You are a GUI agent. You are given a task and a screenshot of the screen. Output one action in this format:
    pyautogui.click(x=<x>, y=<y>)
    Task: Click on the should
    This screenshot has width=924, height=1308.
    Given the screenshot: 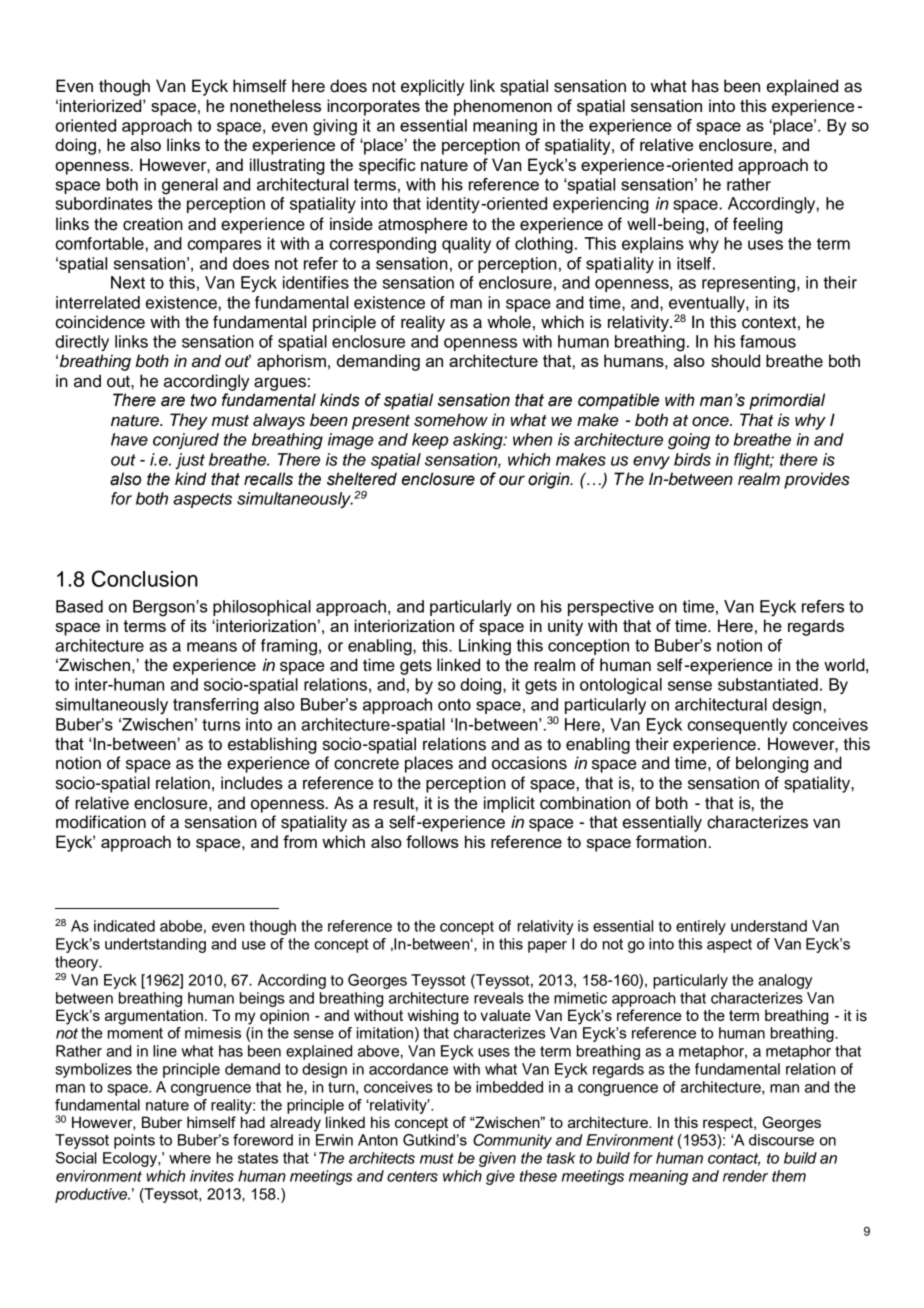 What is the action you would take?
    pyautogui.click(x=735, y=361)
